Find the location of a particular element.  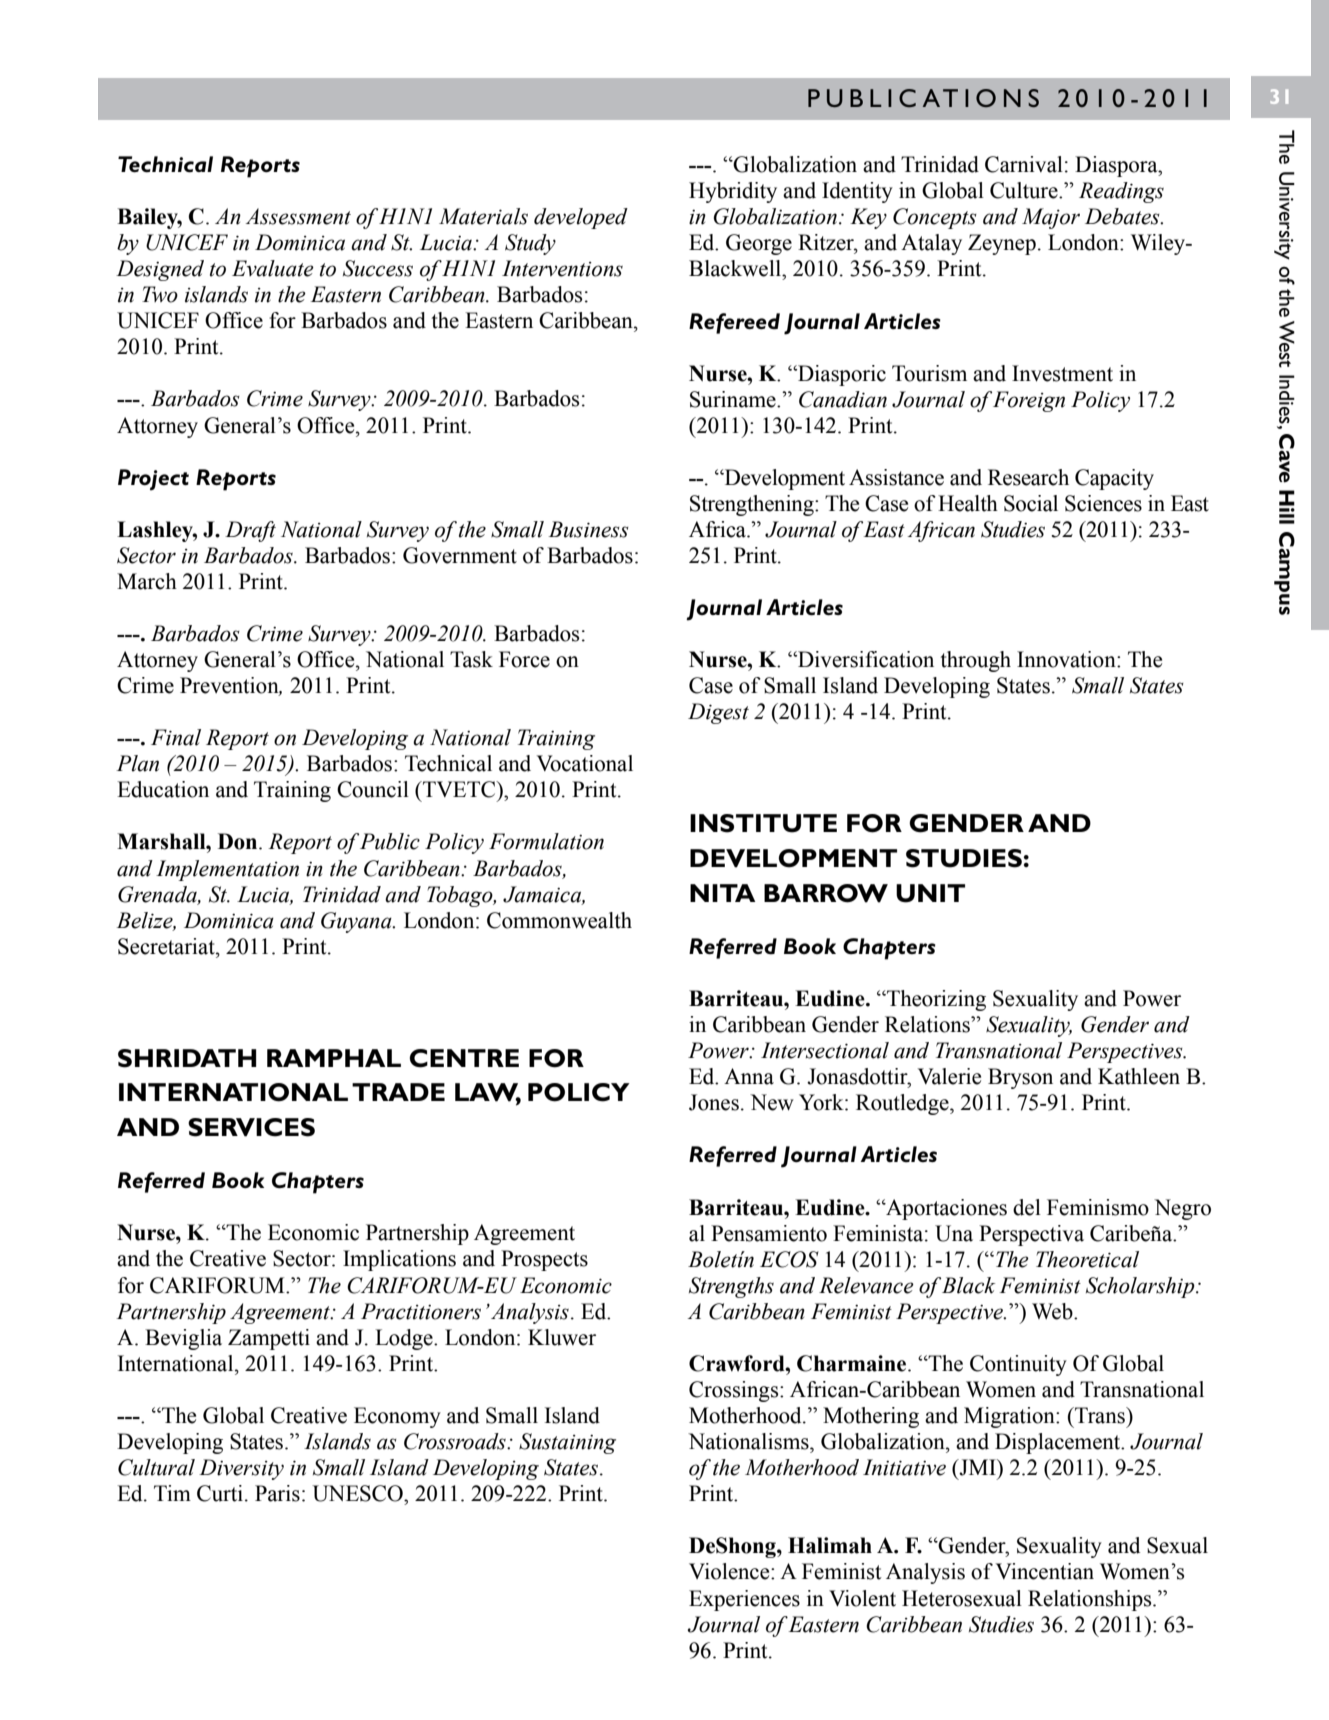

NITA is located at coordinates (723, 893).
